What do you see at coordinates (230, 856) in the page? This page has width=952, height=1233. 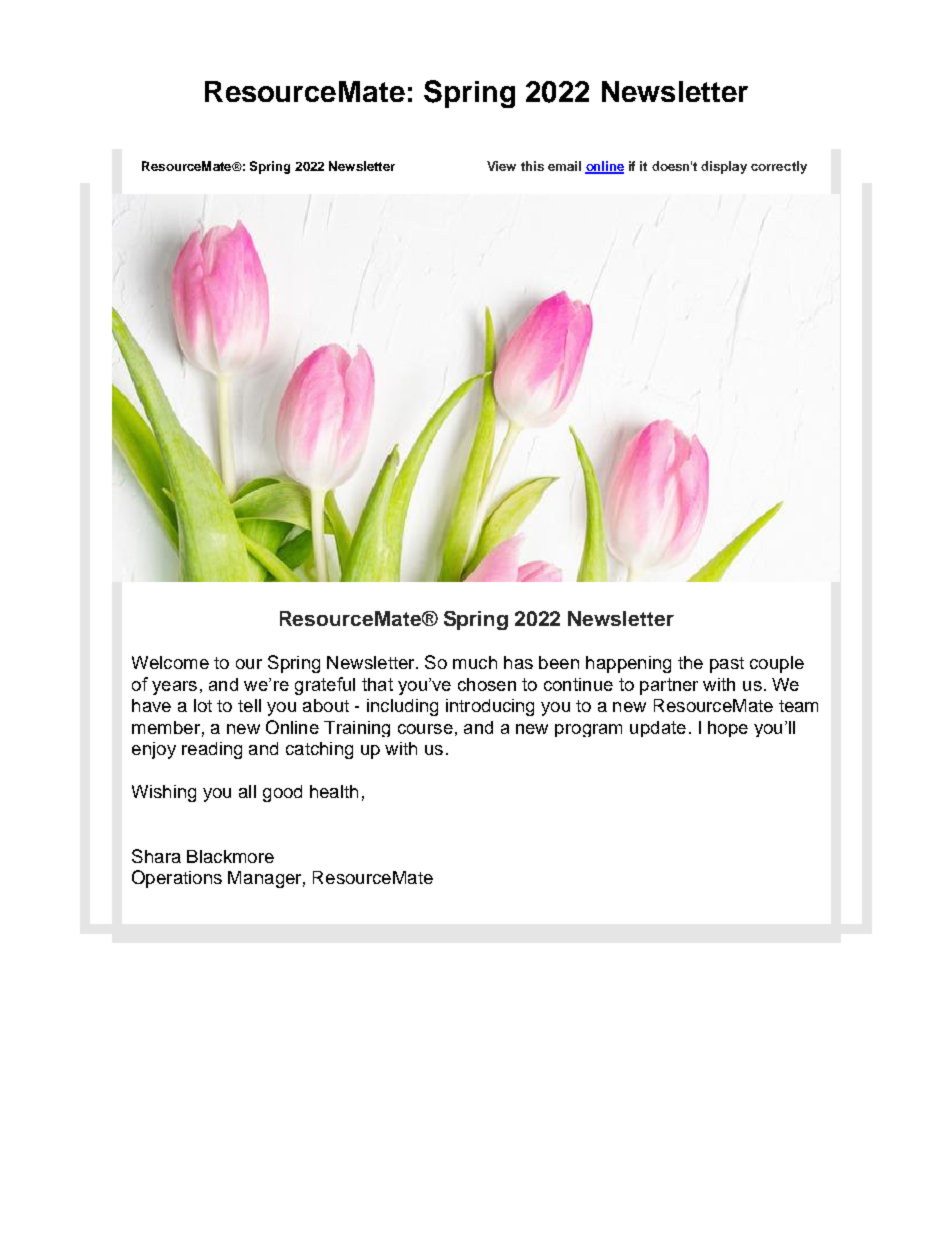 I see `Blackmore` at bounding box center [230, 856].
